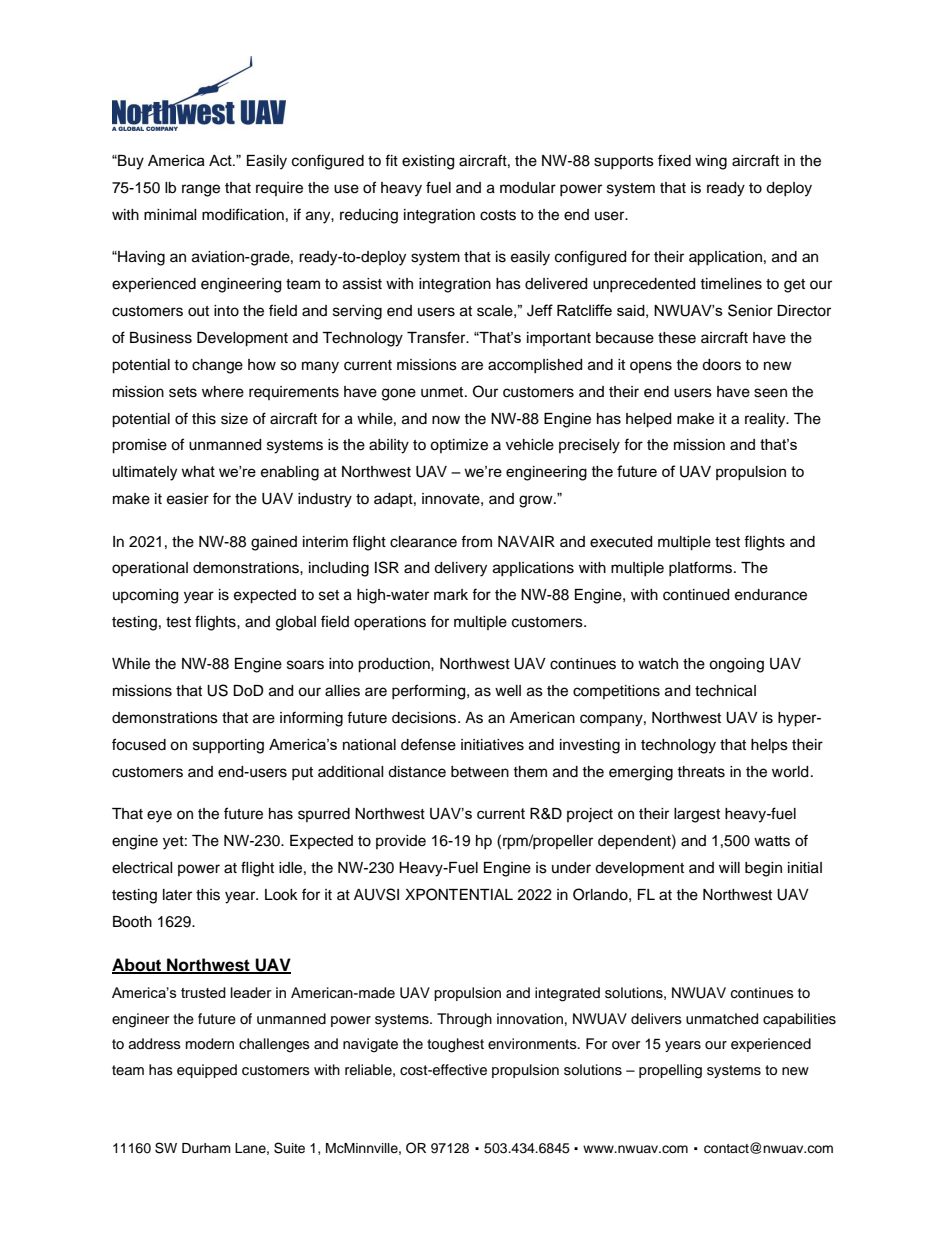  Describe the element at coordinates (711, 162) in the screenshot. I see `wing` at that location.
